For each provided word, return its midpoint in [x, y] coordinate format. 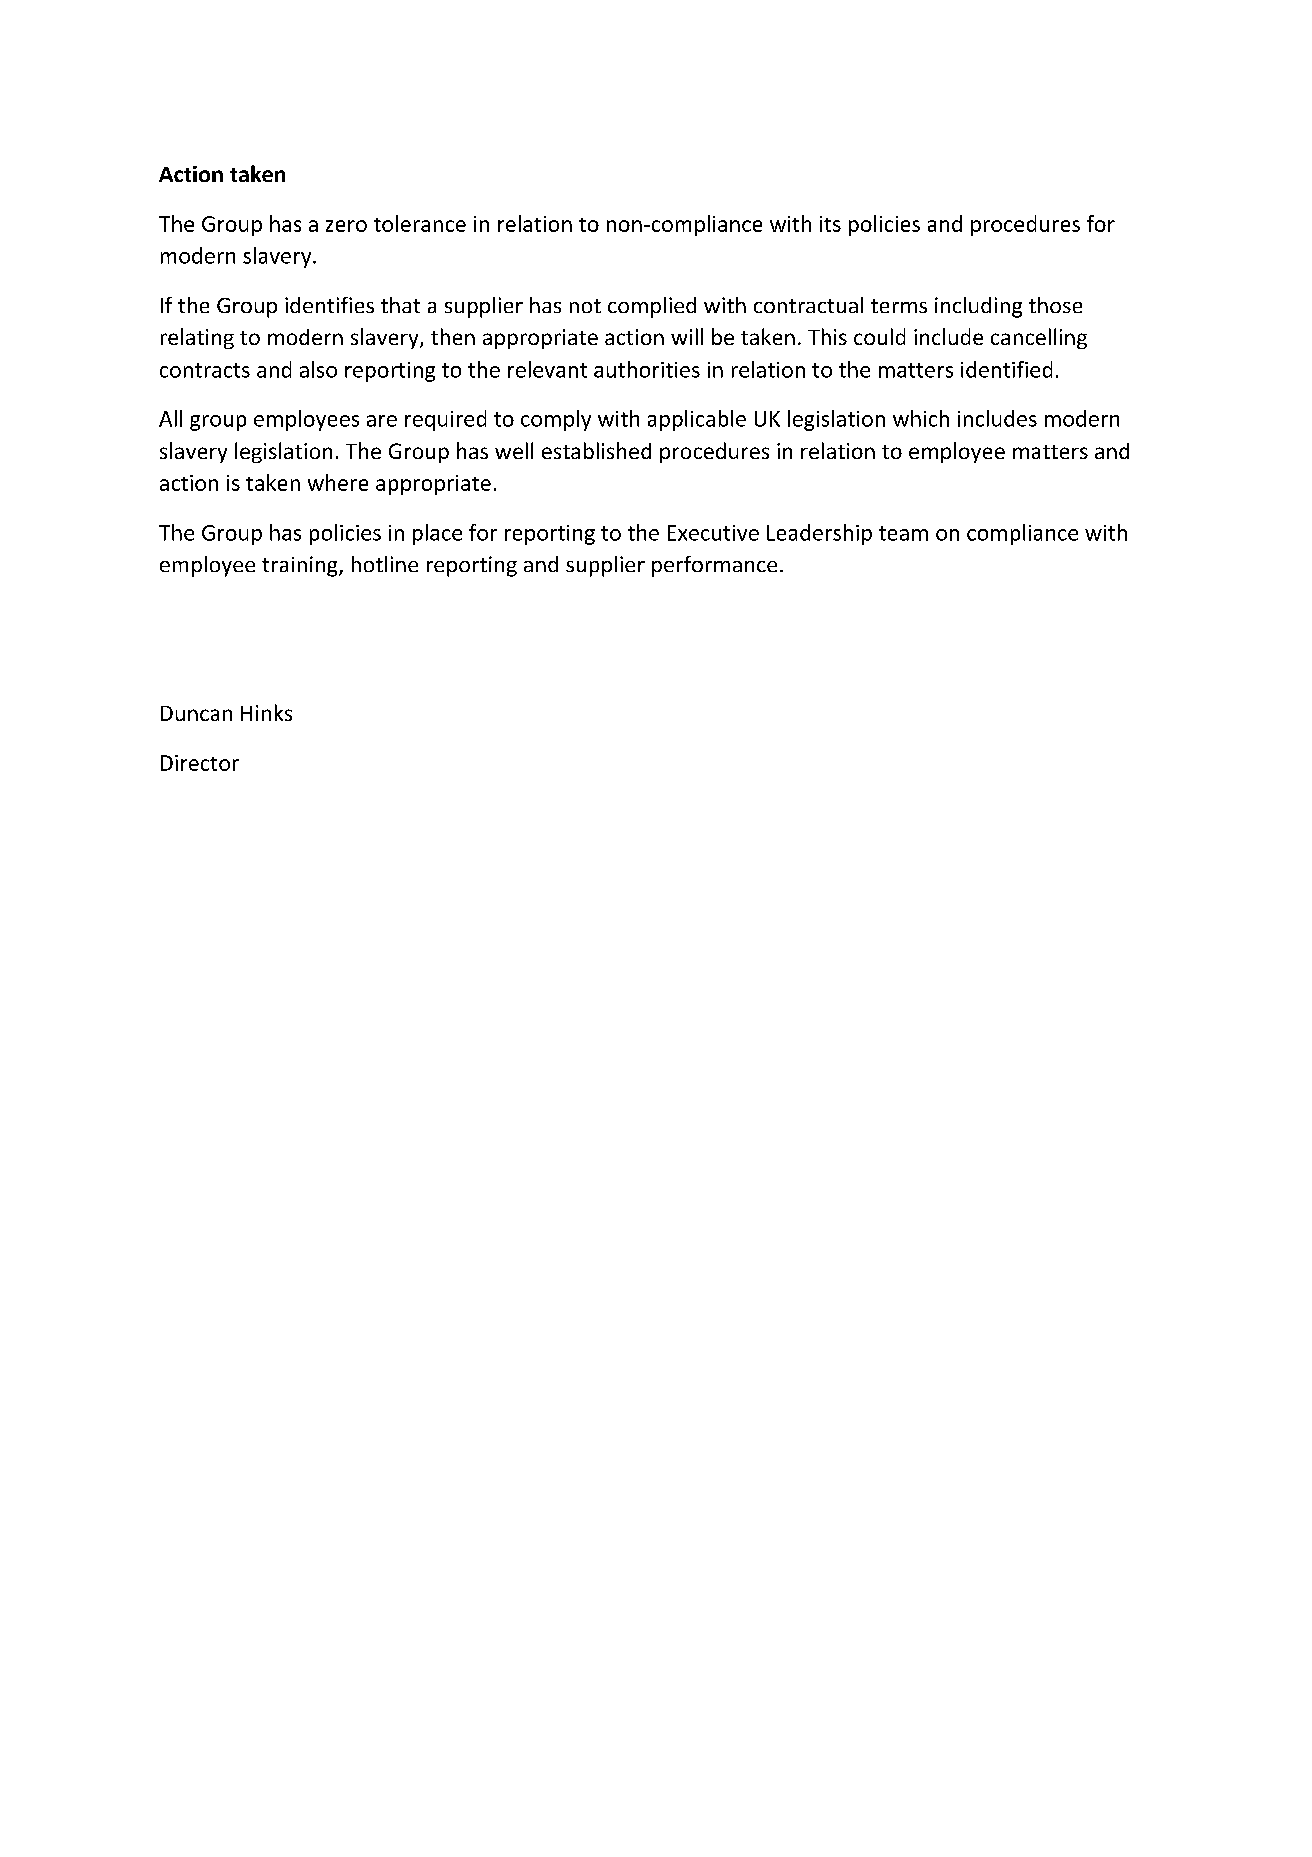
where [338, 482]
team [903, 533]
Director [200, 763]
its [830, 224]
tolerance [420, 223]
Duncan [196, 713]
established [596, 450]
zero [346, 226]
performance [714, 566]
